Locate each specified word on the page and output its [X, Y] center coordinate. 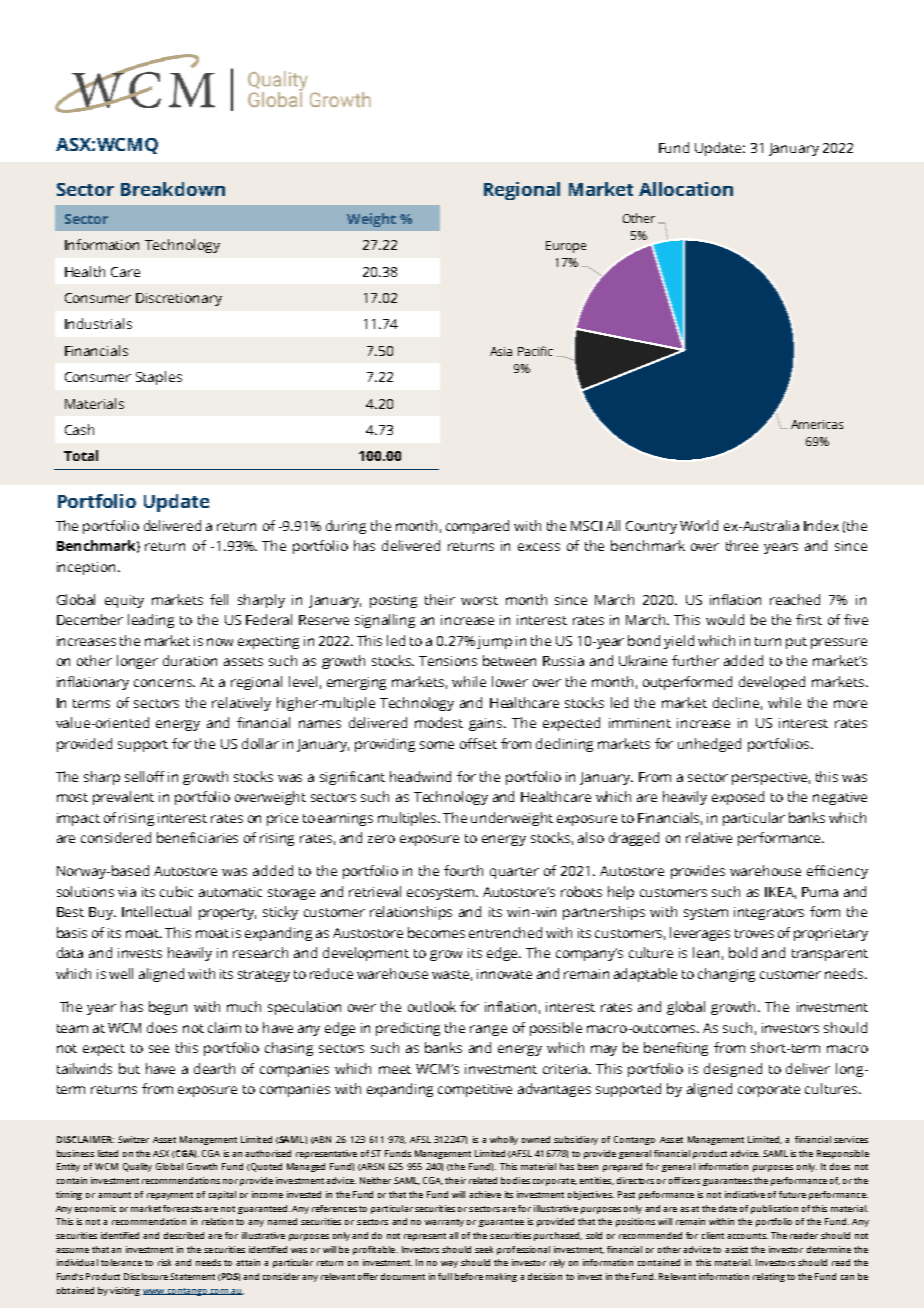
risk [164, 1262]
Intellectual [156, 911]
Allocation [686, 189]
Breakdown [173, 189]
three [742, 545]
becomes [436, 932]
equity [124, 601]
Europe [566, 247]
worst [479, 600]
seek [484, 1249]
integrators [769, 913]
